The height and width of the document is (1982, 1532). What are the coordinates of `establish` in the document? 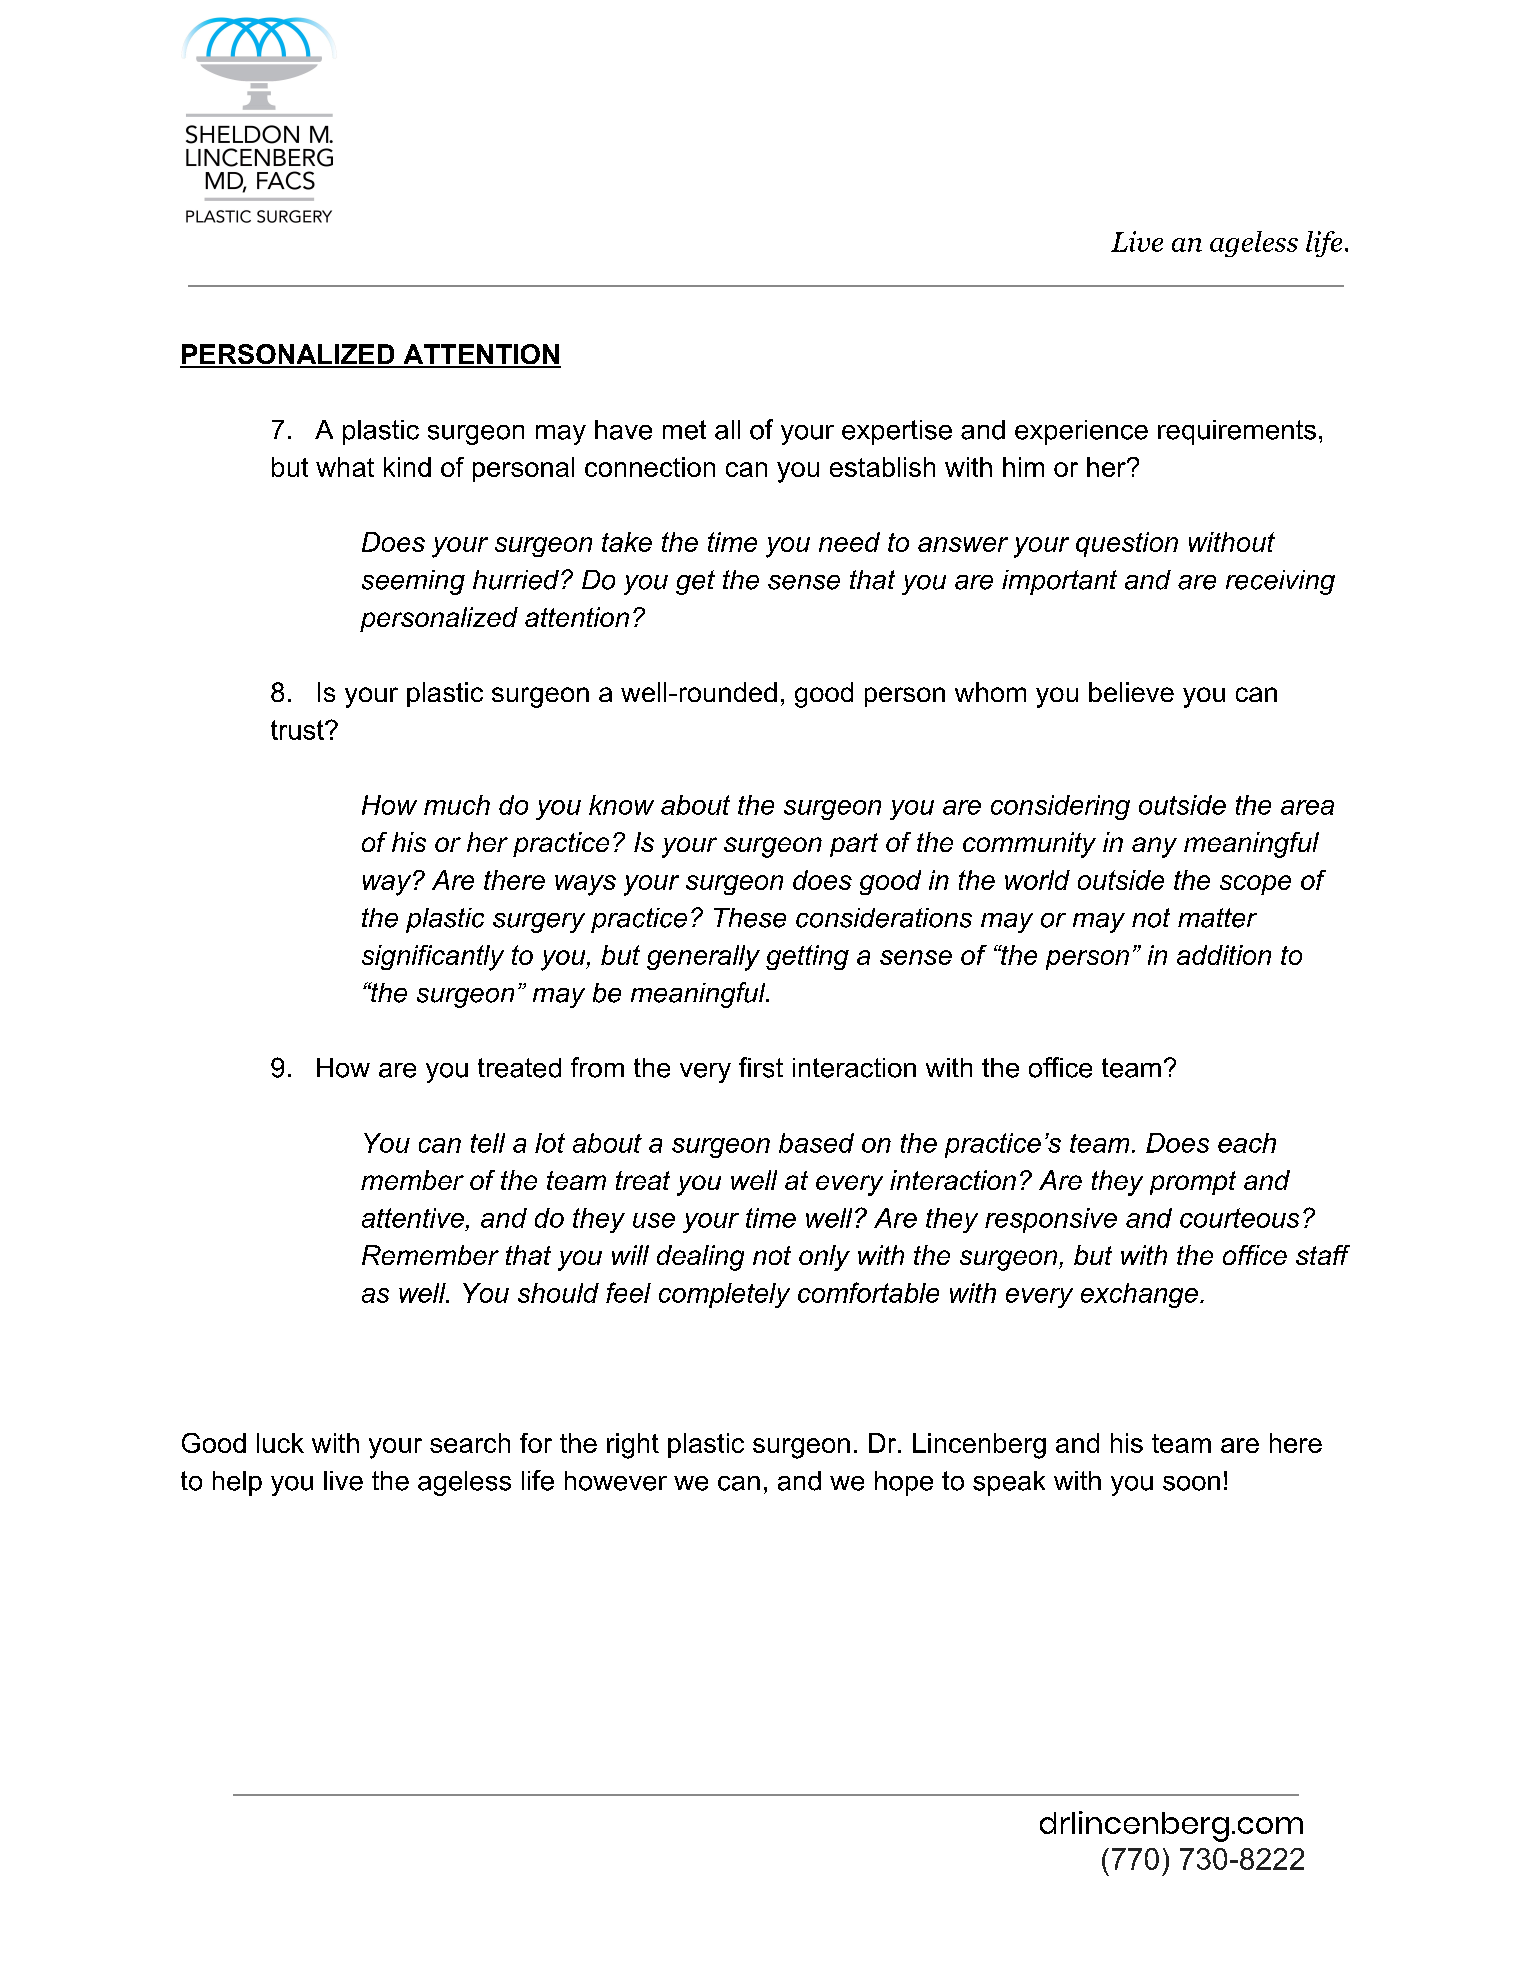 It's located at (882, 467).
